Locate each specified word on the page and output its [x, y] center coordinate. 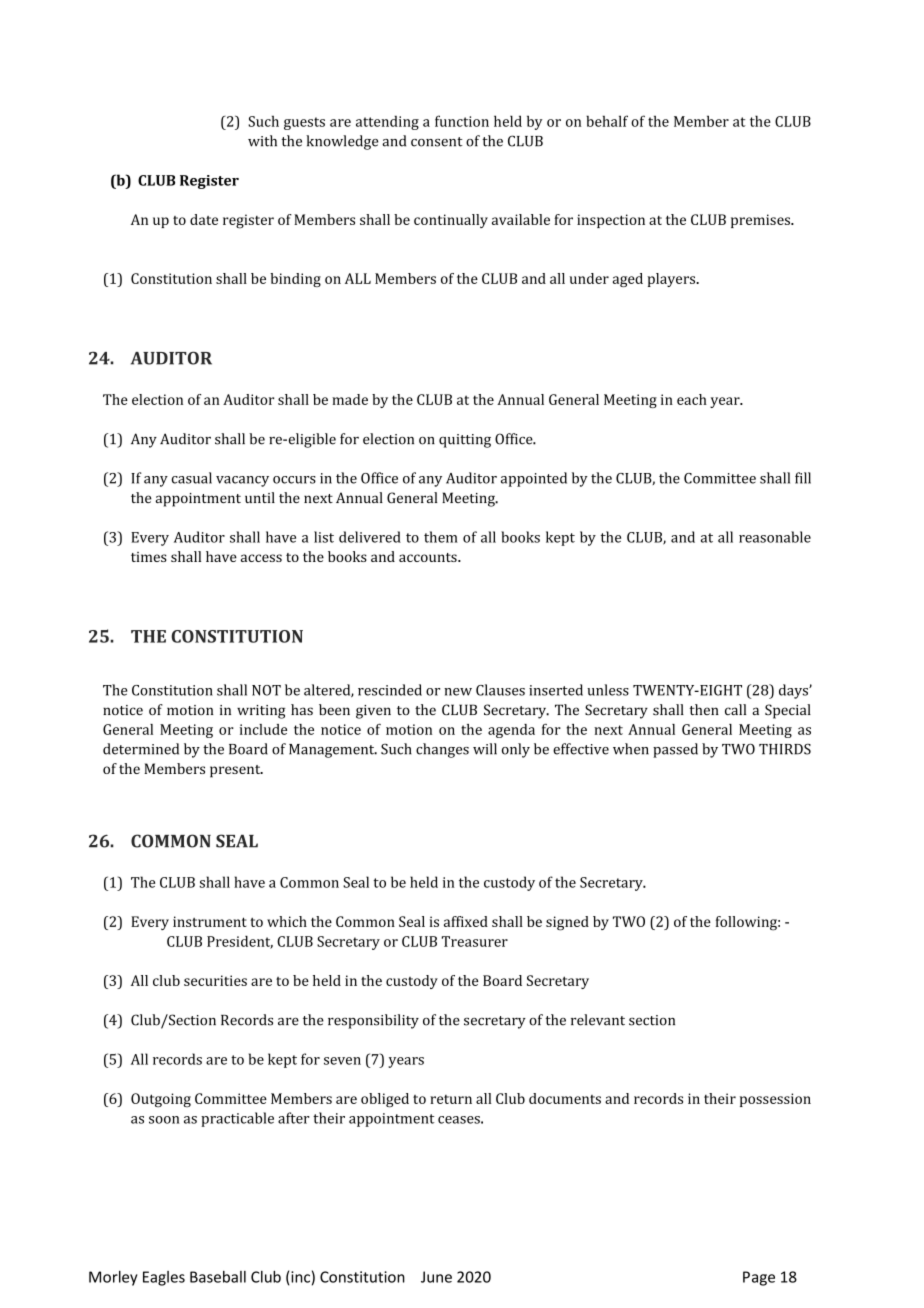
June [436, 1277]
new [458, 692]
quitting [465, 441]
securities [215, 980]
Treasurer [475, 941]
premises [761, 221]
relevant [598, 1020]
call [735, 709]
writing [261, 712]
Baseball [218, 1277]
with [262, 141]
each [692, 399]
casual [192, 478]
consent [437, 142]
